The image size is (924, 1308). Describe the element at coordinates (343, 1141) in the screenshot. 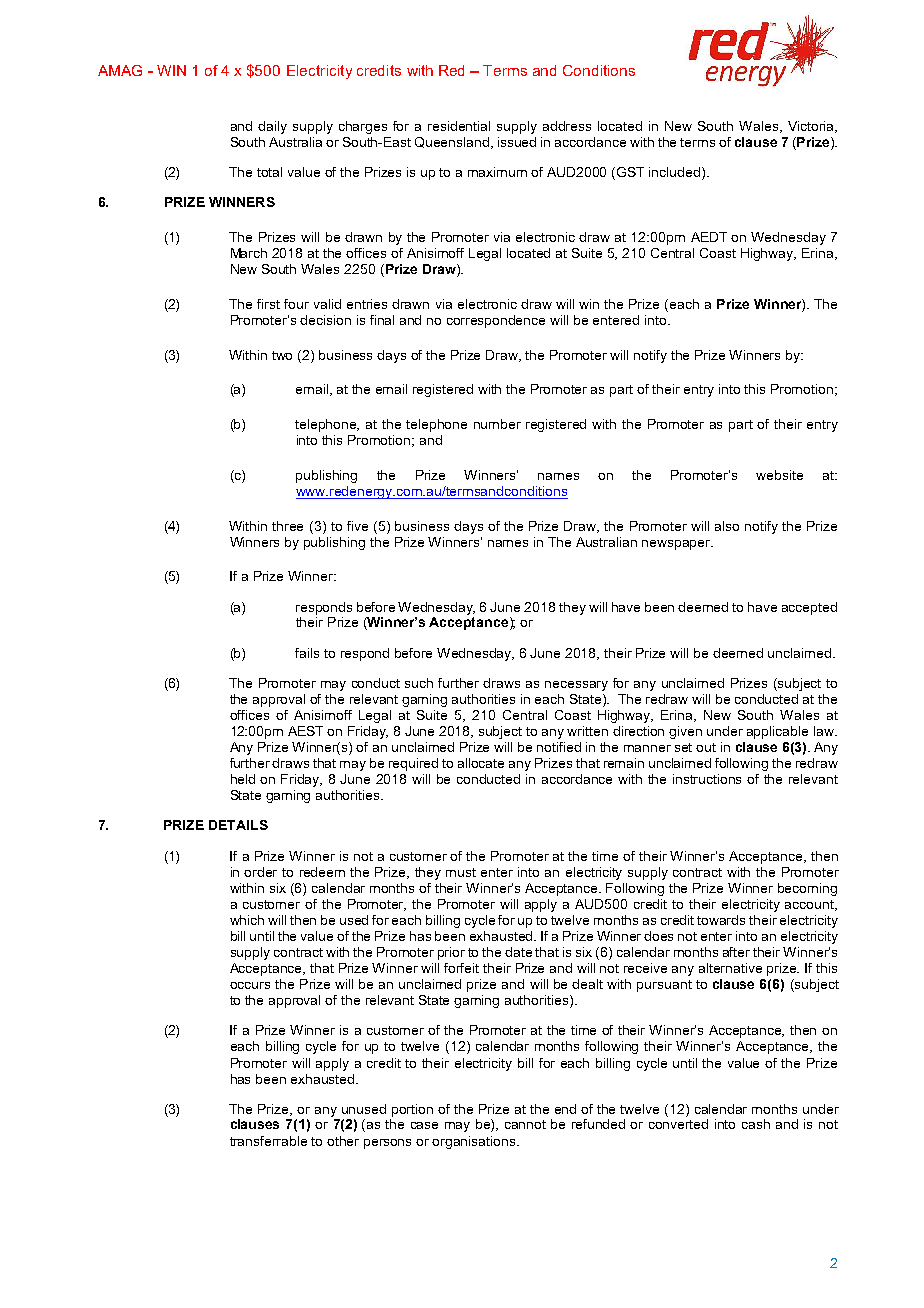

I see `other` at that location.
